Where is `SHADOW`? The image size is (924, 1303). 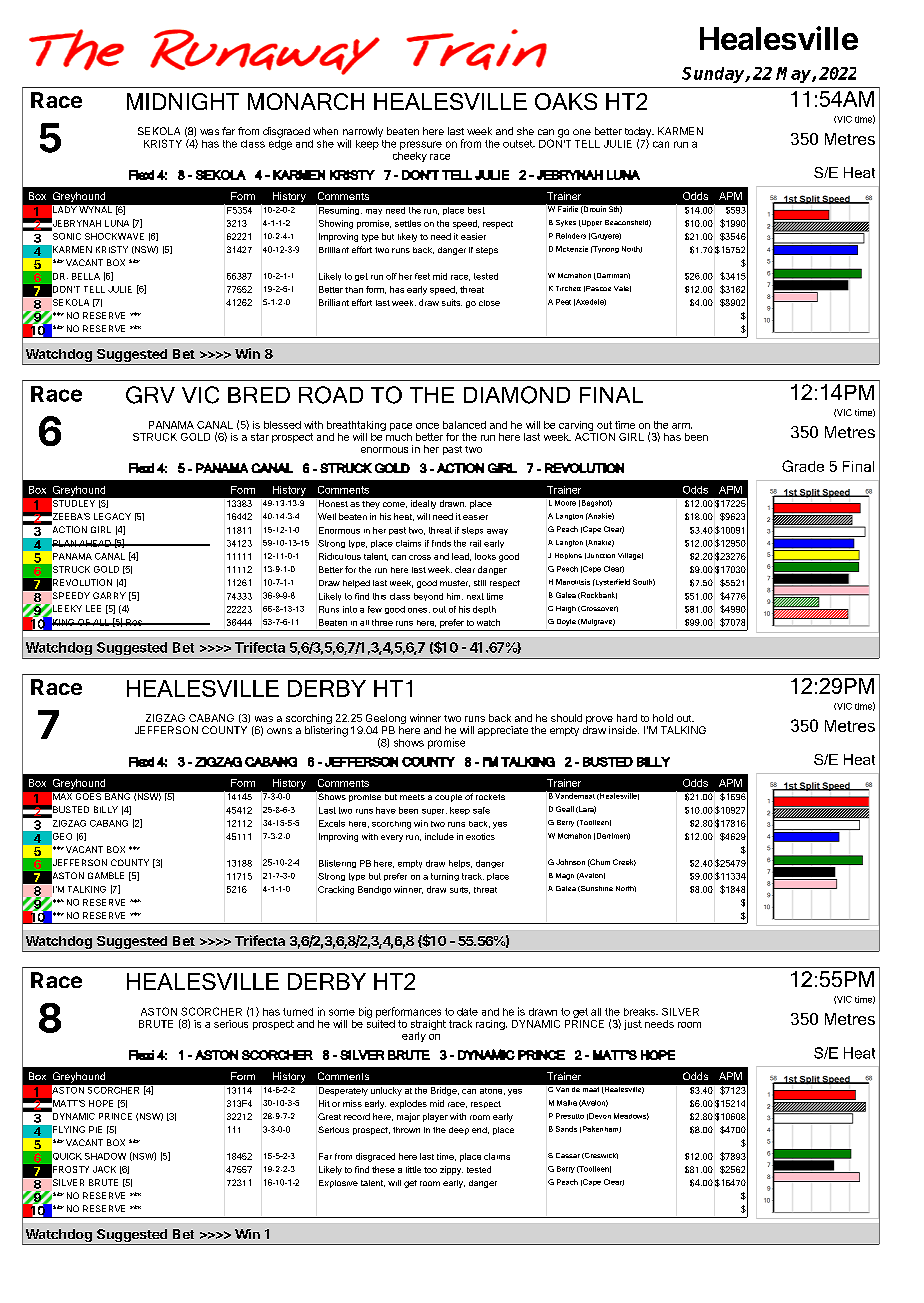
SHADOW is located at coordinates (105, 1156).
